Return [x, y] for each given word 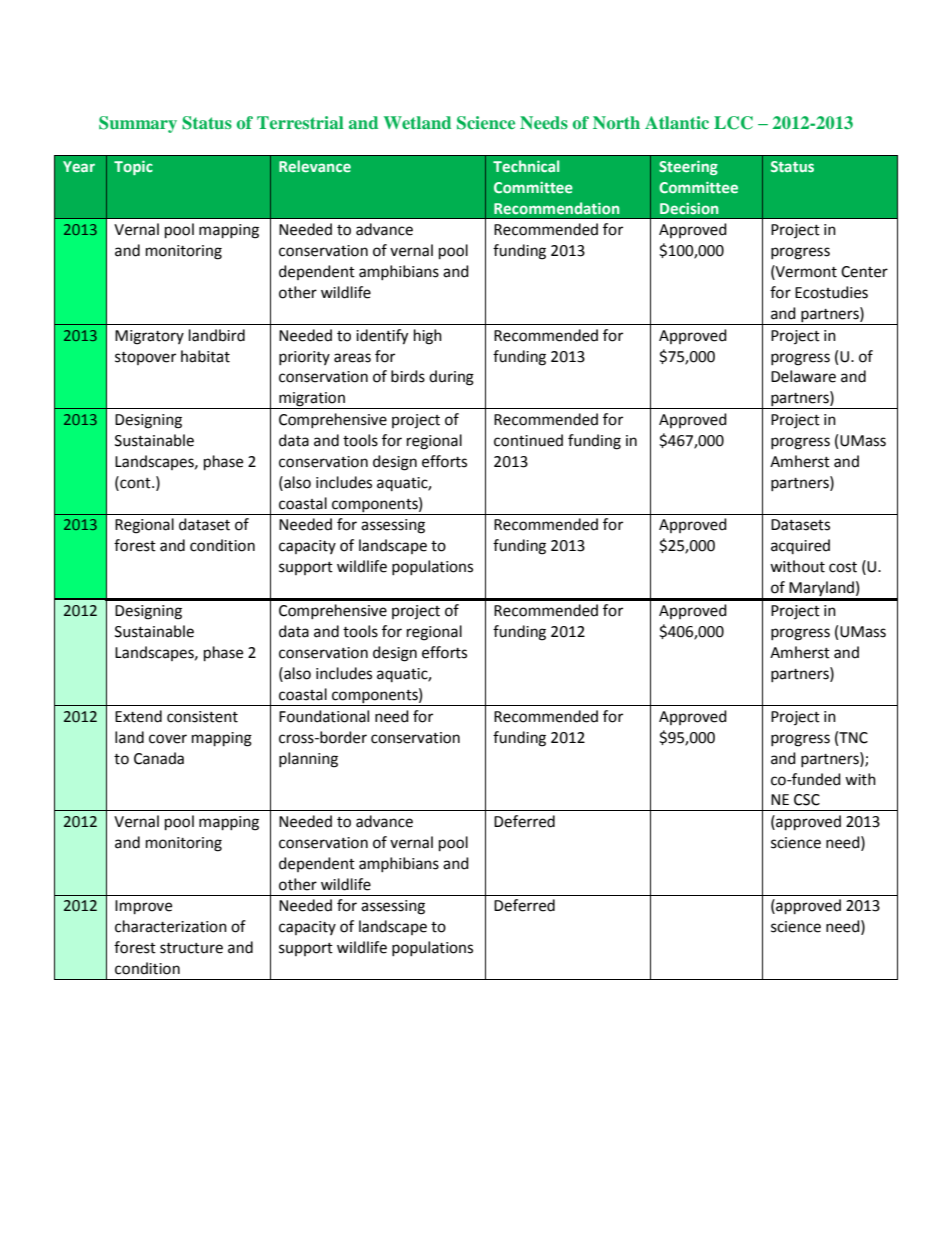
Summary [138, 124]
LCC [733, 123]
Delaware [803, 376]
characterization [171, 926]
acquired [800, 546]
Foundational [324, 716]
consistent [202, 717]
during [451, 378]
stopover [145, 358]
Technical [526, 166]
